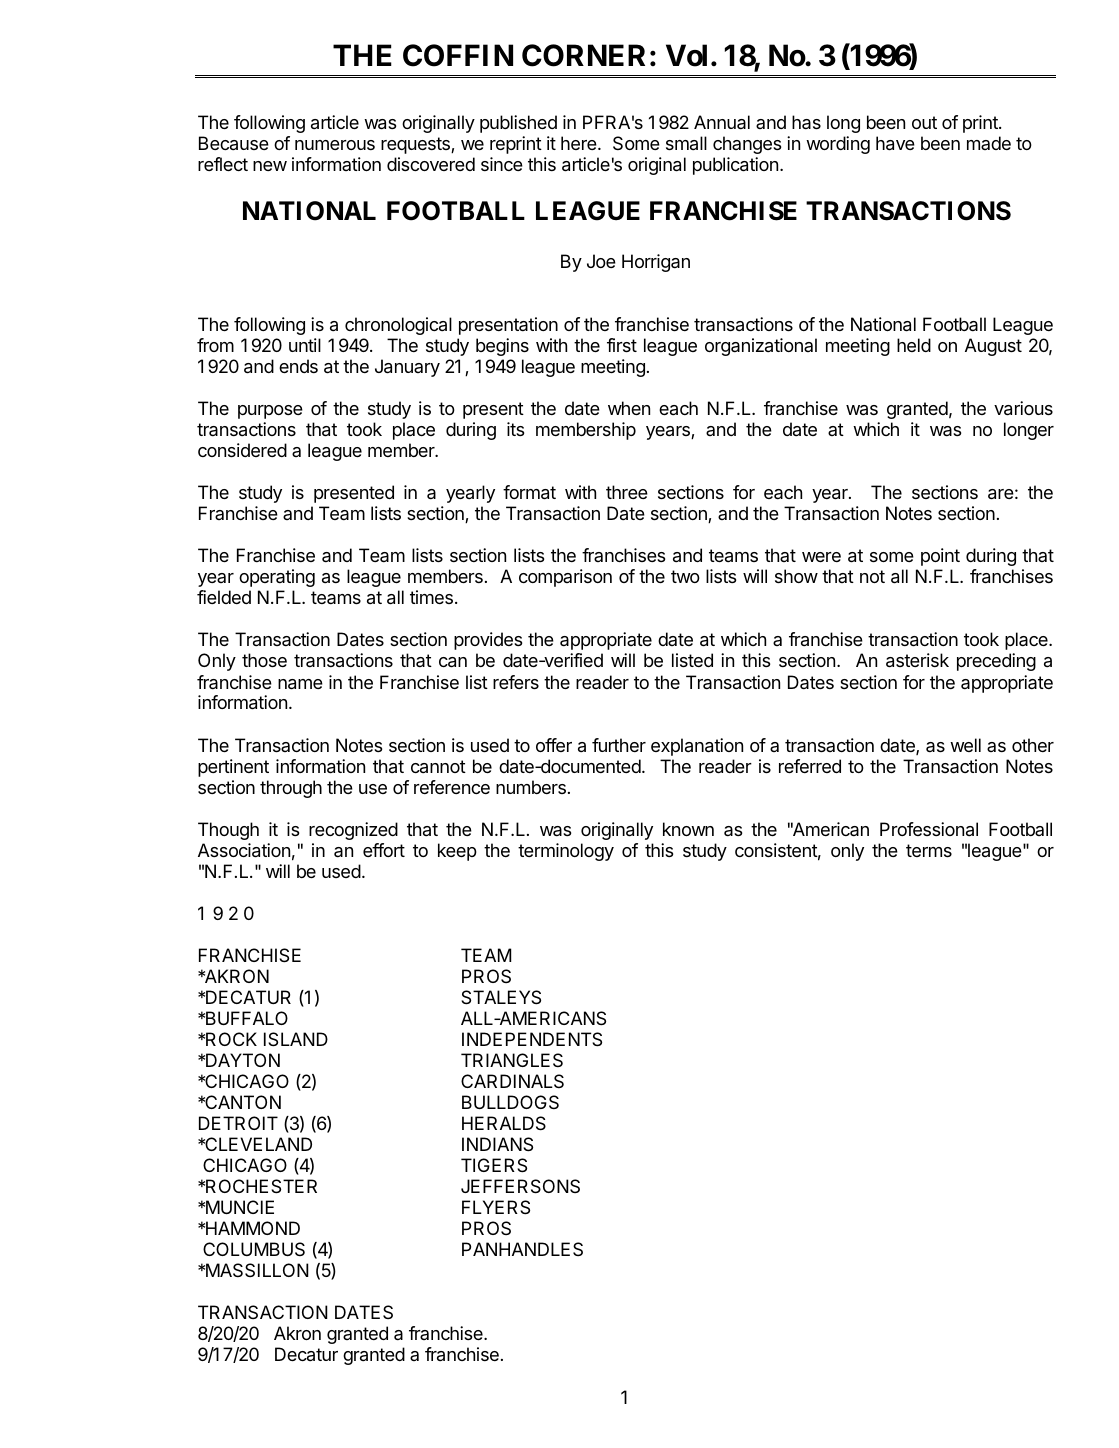  Describe the element at coordinates (516, 682) in the screenshot. I see `refers` at that location.
